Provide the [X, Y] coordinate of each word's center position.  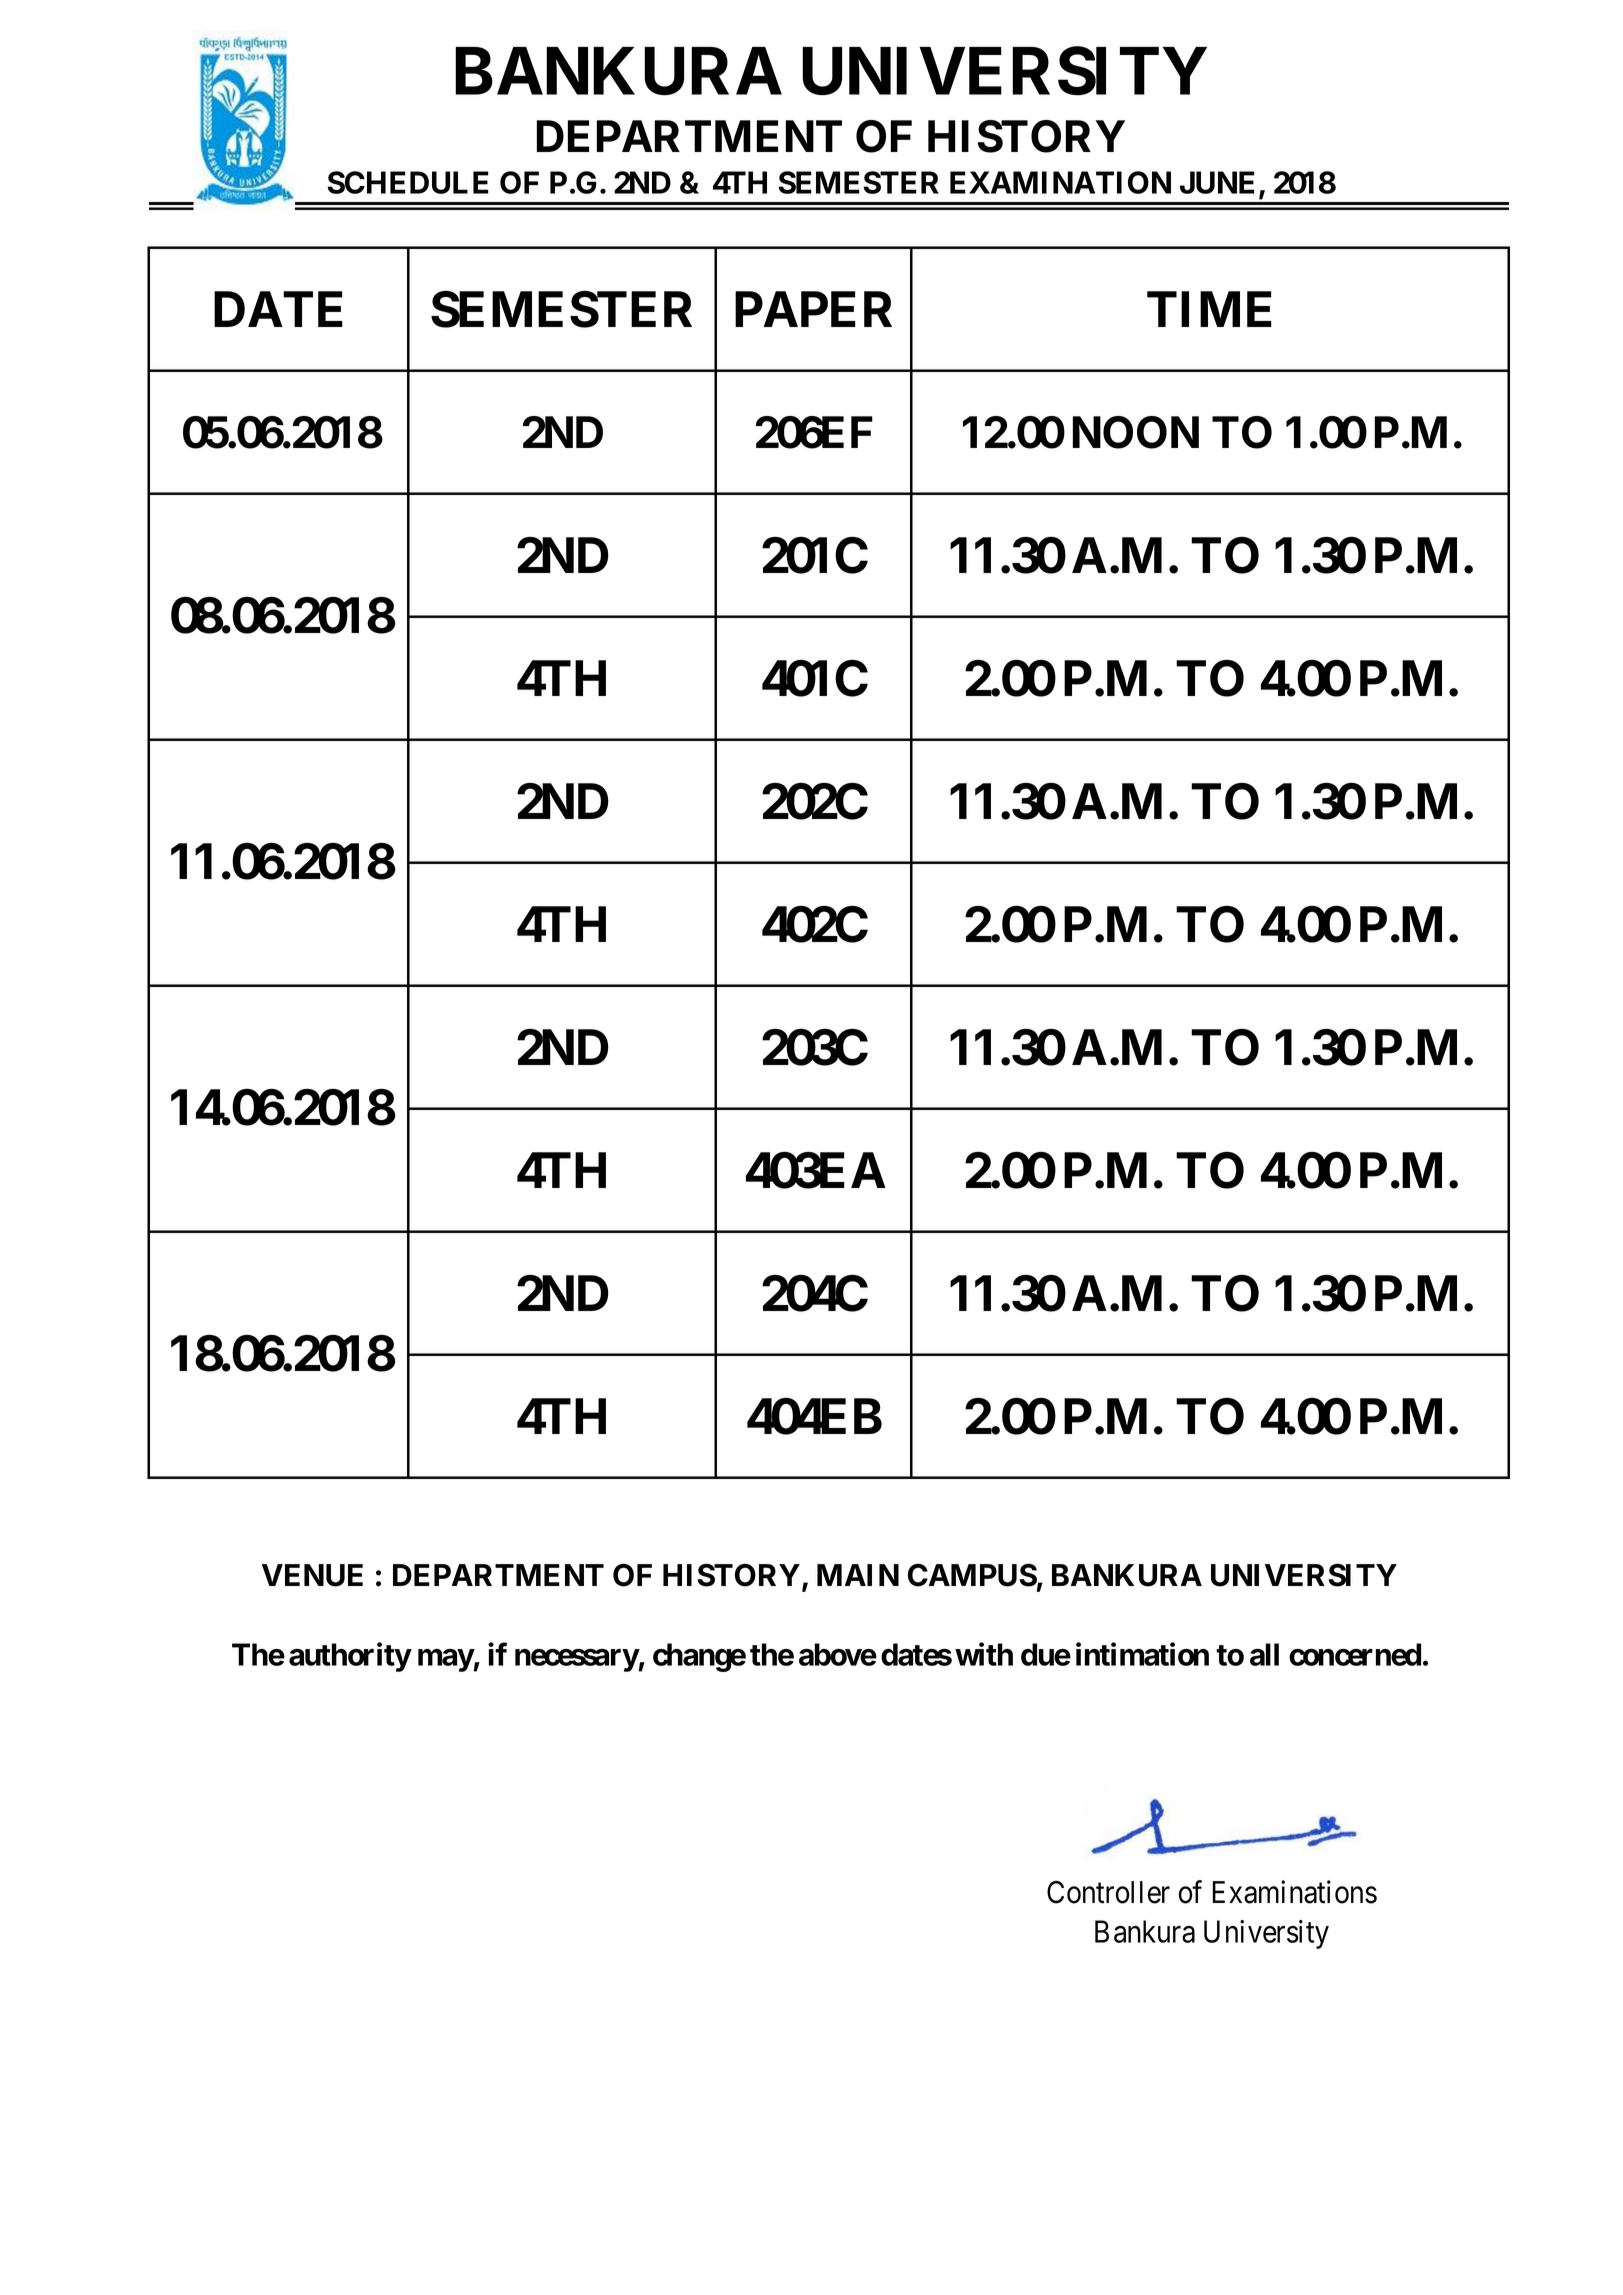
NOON [1136, 432]
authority [350, 1657]
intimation [1142, 1654]
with [984, 1654]
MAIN [858, 1575]
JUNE [1217, 182]
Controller [1108, 1892]
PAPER [813, 309]
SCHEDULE [408, 182]
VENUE [312, 1575]
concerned [1355, 1654]
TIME [1209, 309]
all [1264, 1654]
